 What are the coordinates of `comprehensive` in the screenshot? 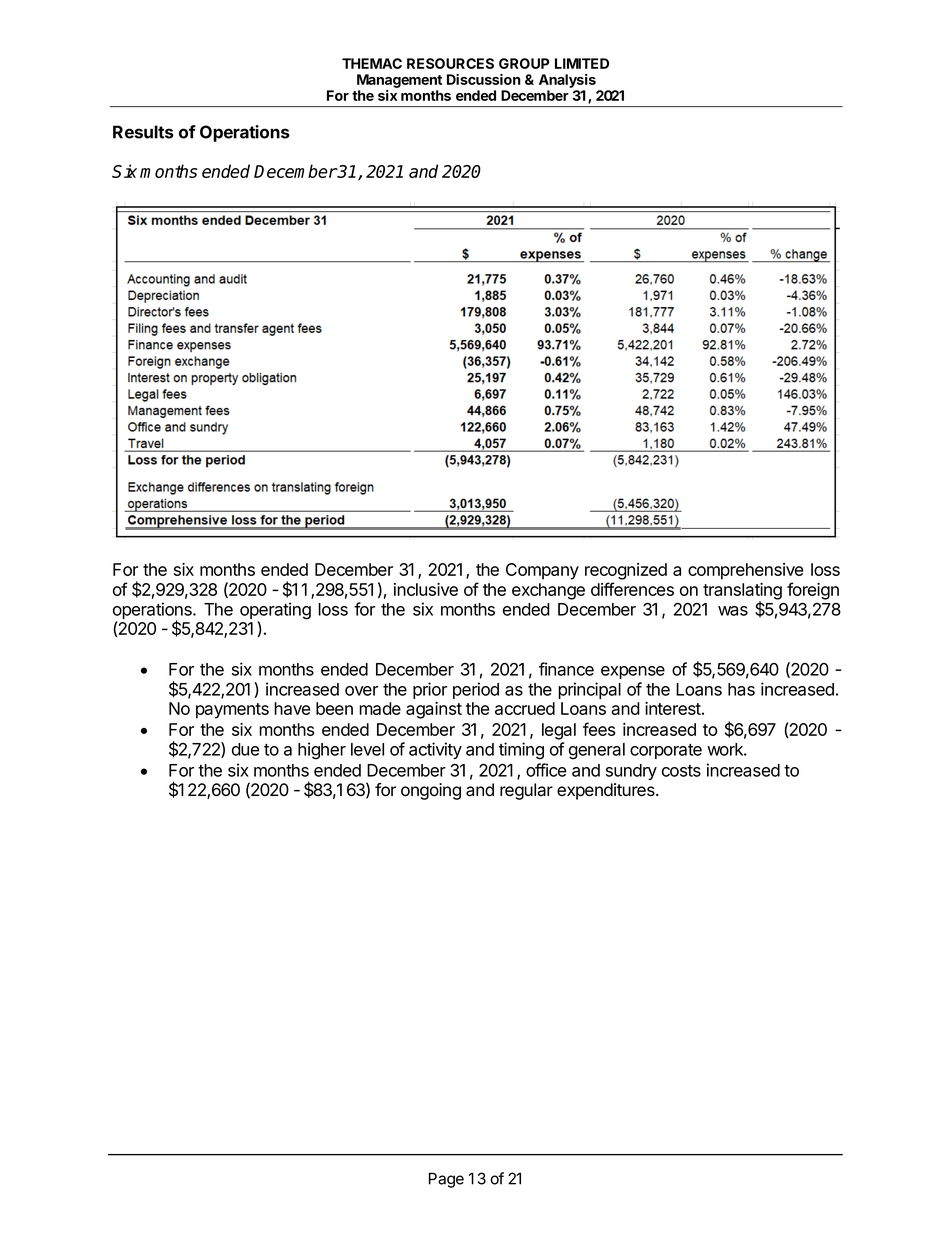 It's located at (745, 571).
